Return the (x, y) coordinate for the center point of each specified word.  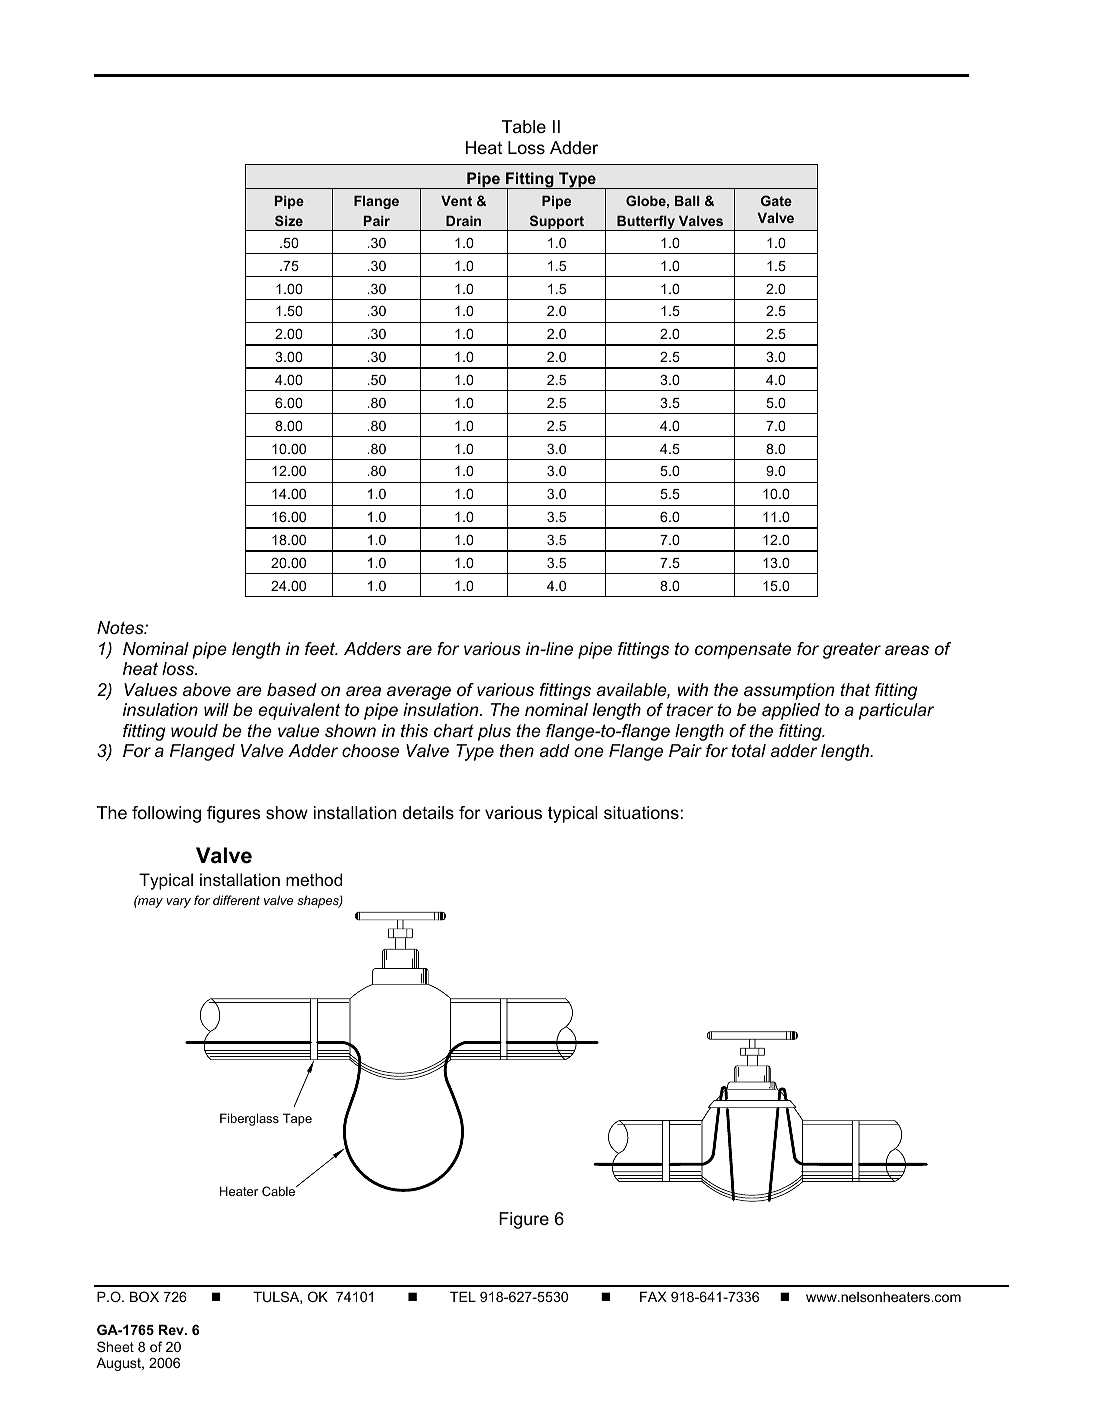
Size (289, 220)
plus (494, 732)
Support (557, 223)
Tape (297, 1119)
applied (791, 711)
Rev (172, 1329)
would (194, 730)
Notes (121, 627)
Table (524, 127)
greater (852, 650)
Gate (776, 200)
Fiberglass (249, 1119)
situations (641, 813)
